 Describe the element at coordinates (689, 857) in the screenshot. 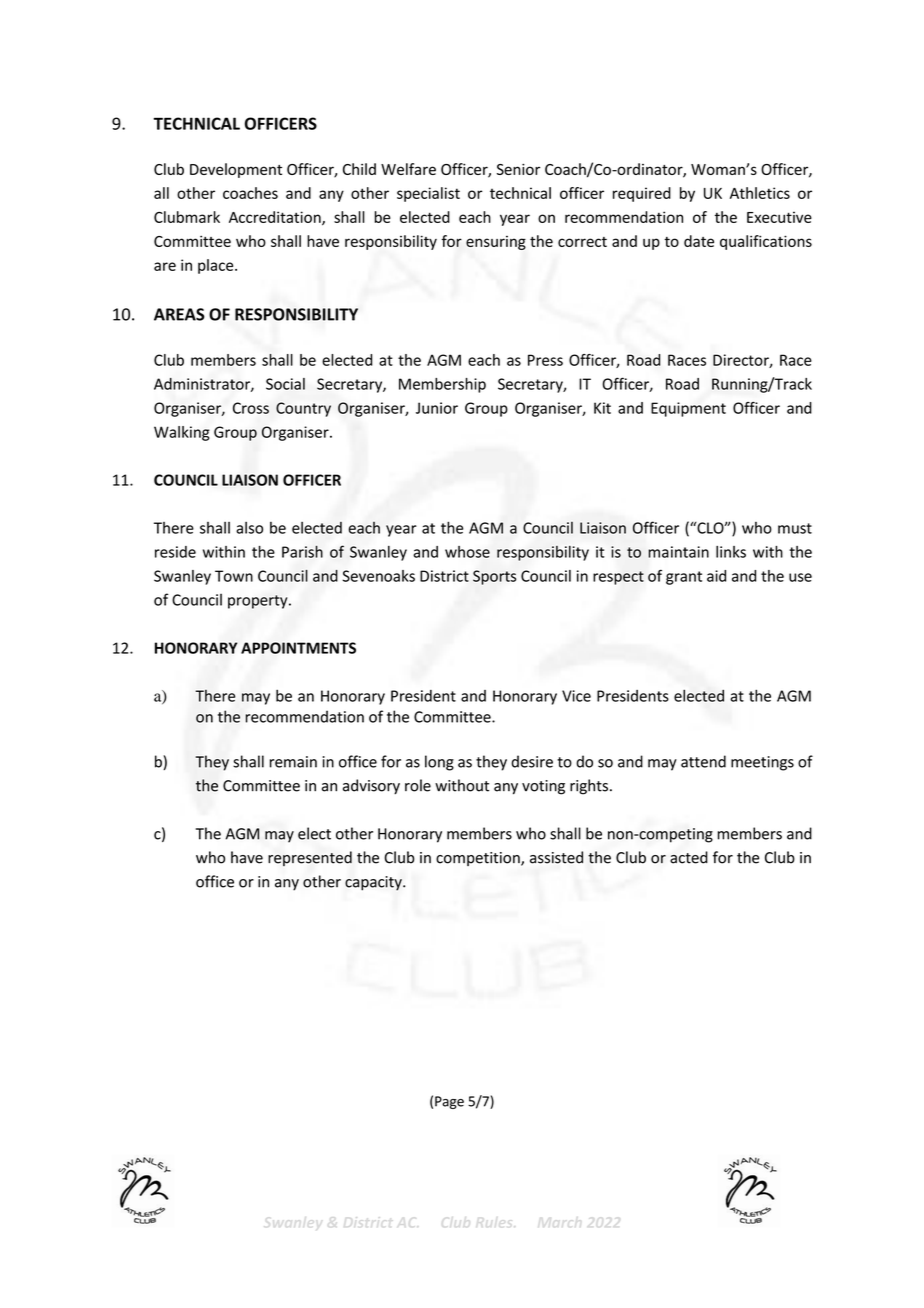

I see `acted` at that location.
